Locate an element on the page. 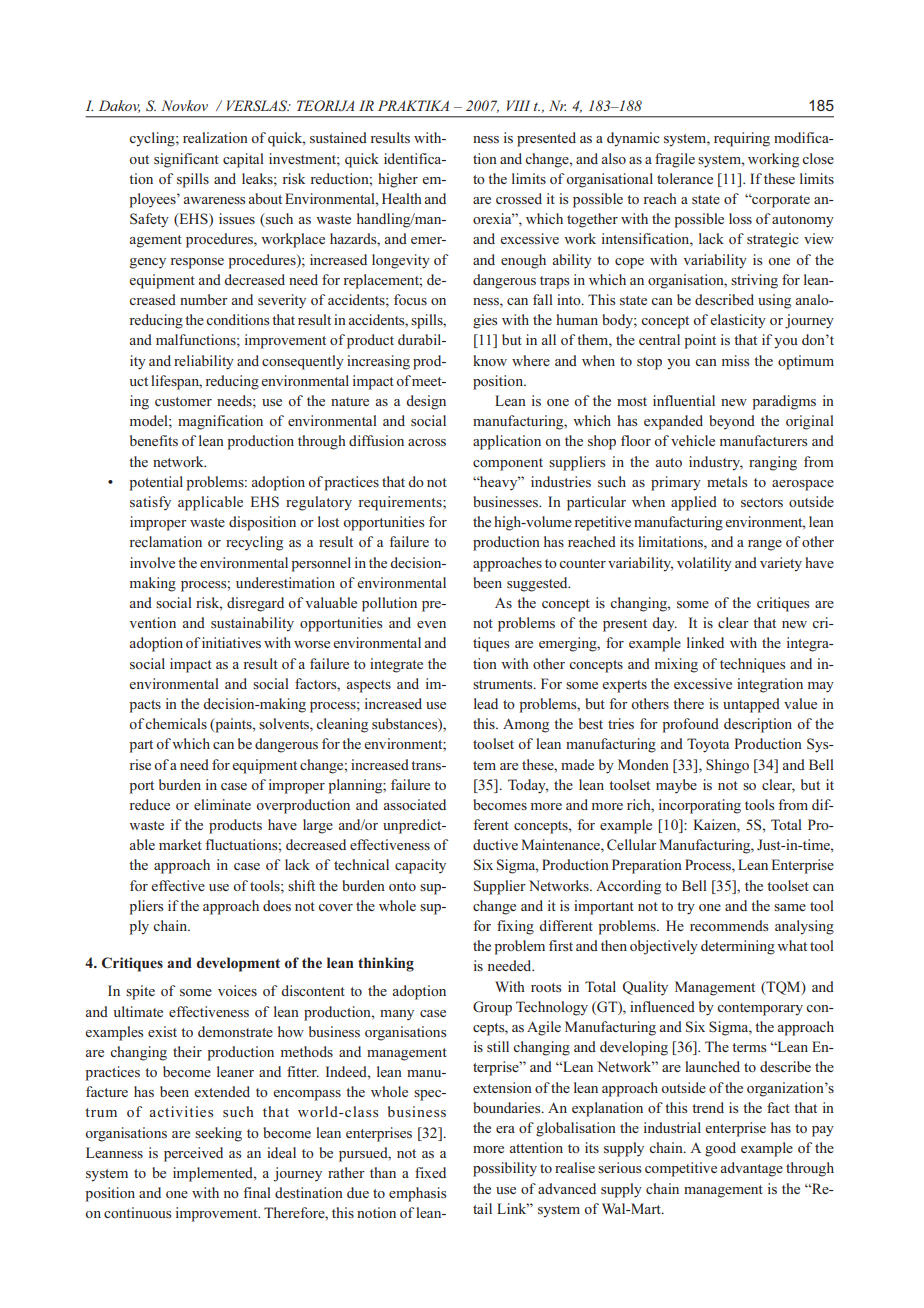 The image size is (924, 1308). disregard is located at coordinates (255, 604).
